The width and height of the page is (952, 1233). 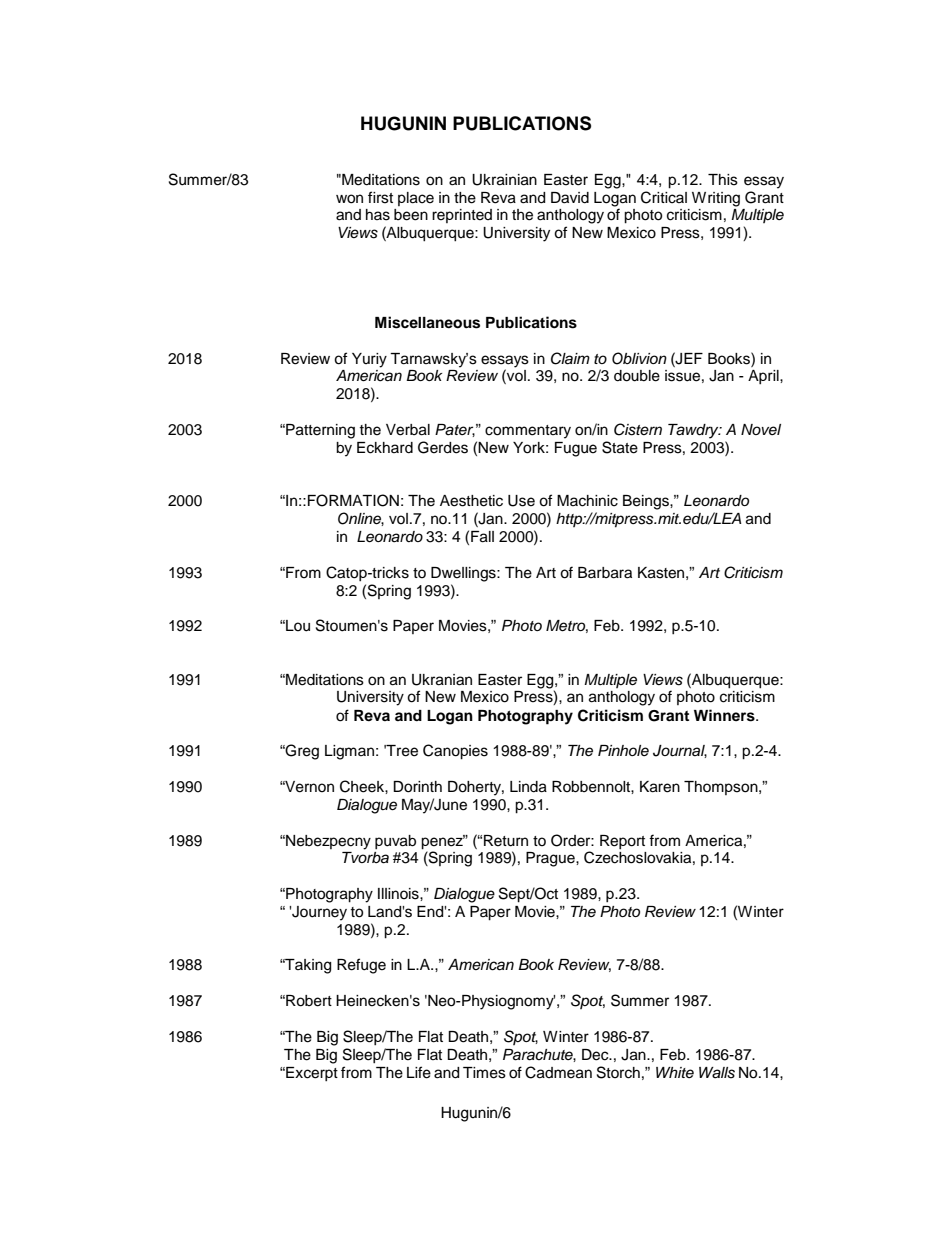 What do you see at coordinates (694, 431) in the page?
I see `Tawdry` at bounding box center [694, 431].
